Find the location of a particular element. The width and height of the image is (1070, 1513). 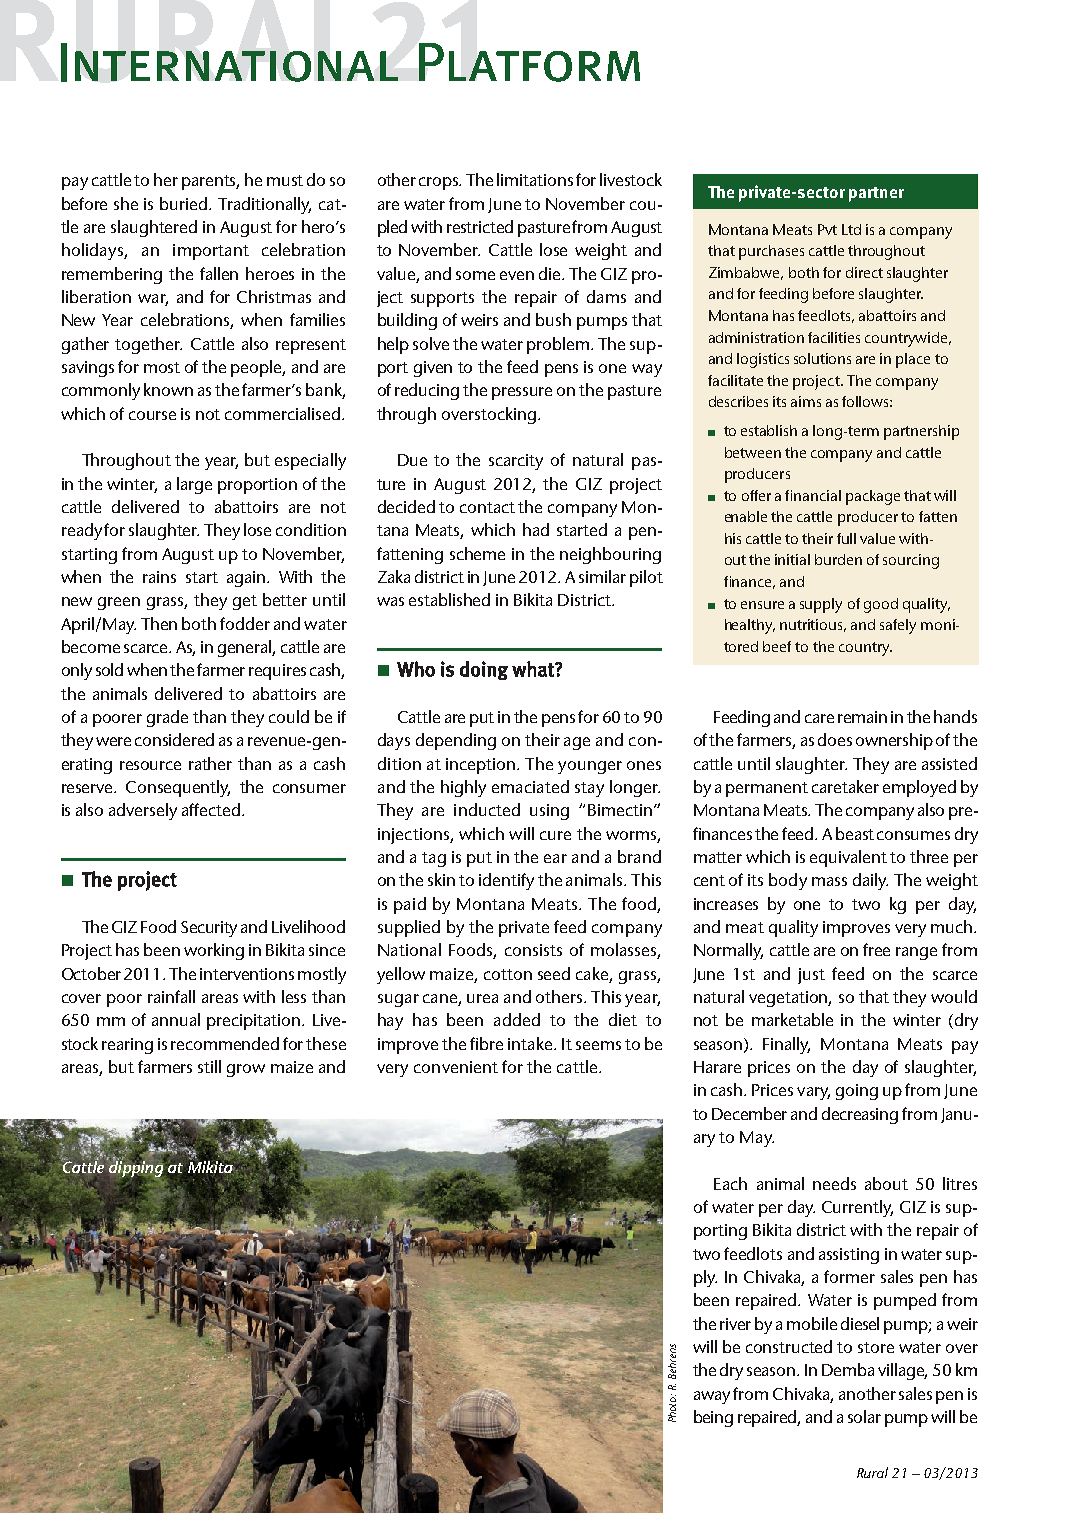

emaciated is located at coordinates (530, 786).
